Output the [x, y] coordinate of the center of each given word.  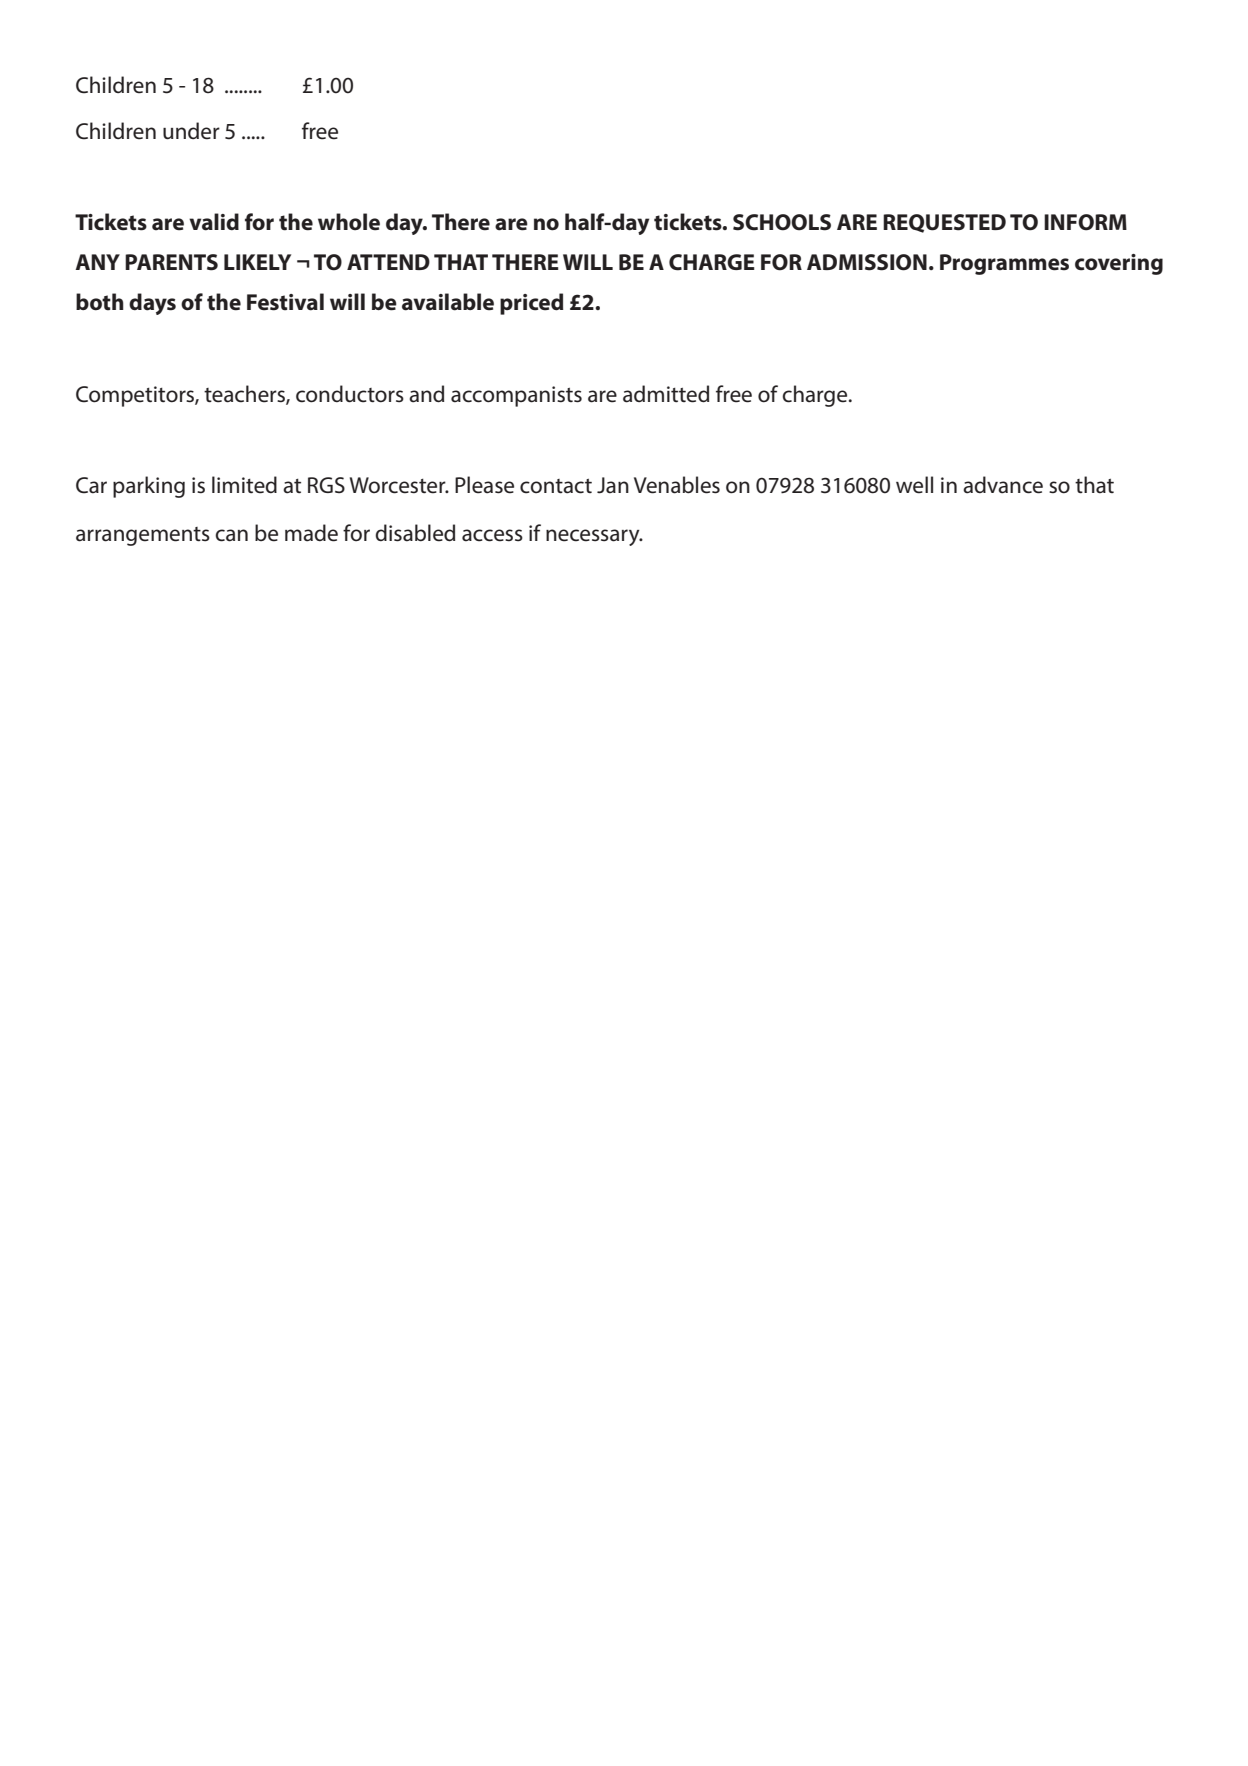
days [152, 304]
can [231, 535]
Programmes [1004, 264]
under [191, 131]
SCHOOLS [782, 222]
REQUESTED [944, 223]
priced [531, 304]
